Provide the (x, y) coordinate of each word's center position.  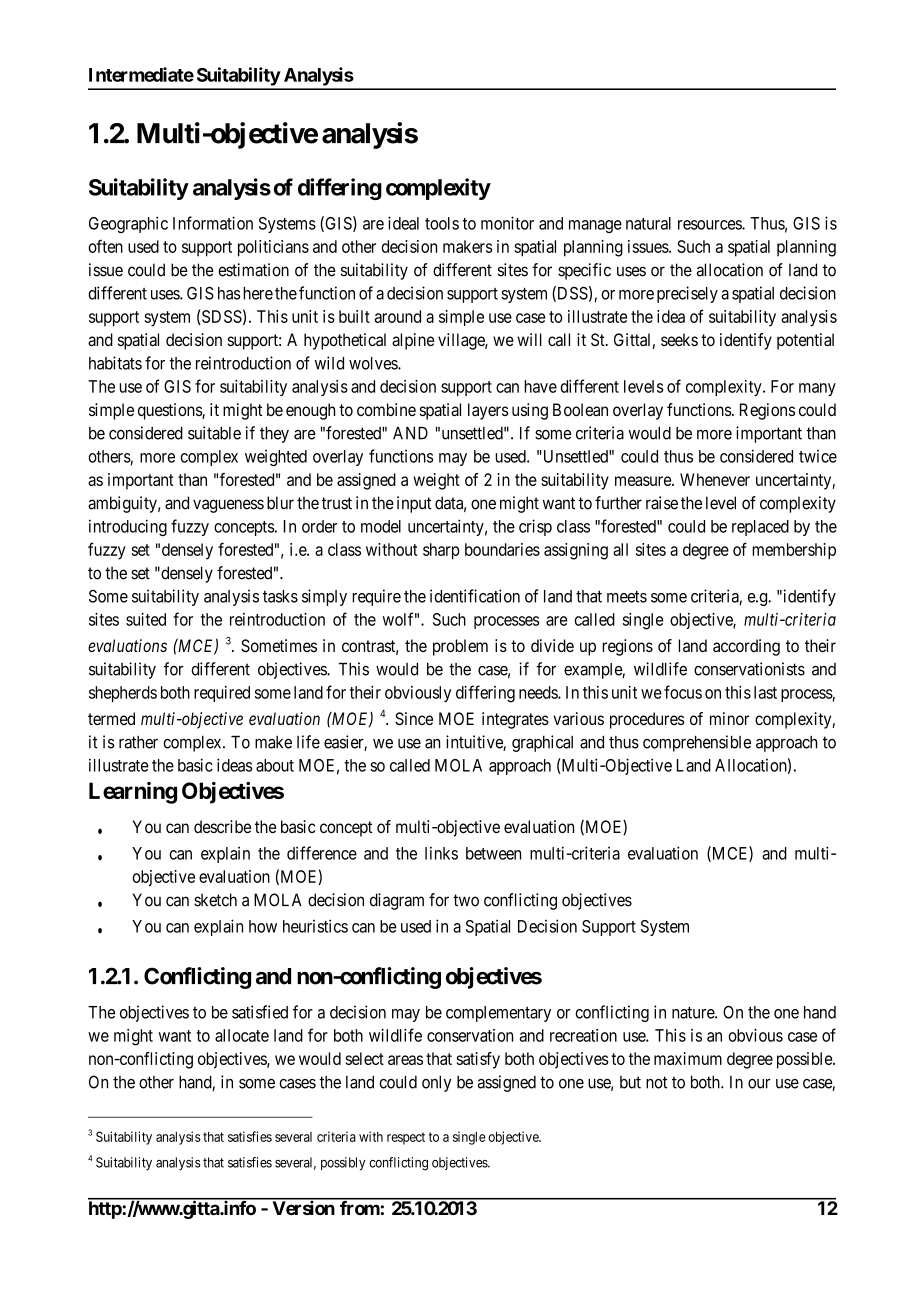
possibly (343, 1163)
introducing (128, 527)
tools (442, 223)
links (441, 853)
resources (710, 225)
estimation (253, 270)
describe (222, 826)
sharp (441, 551)
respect (406, 1138)
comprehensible (697, 743)
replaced (760, 528)
